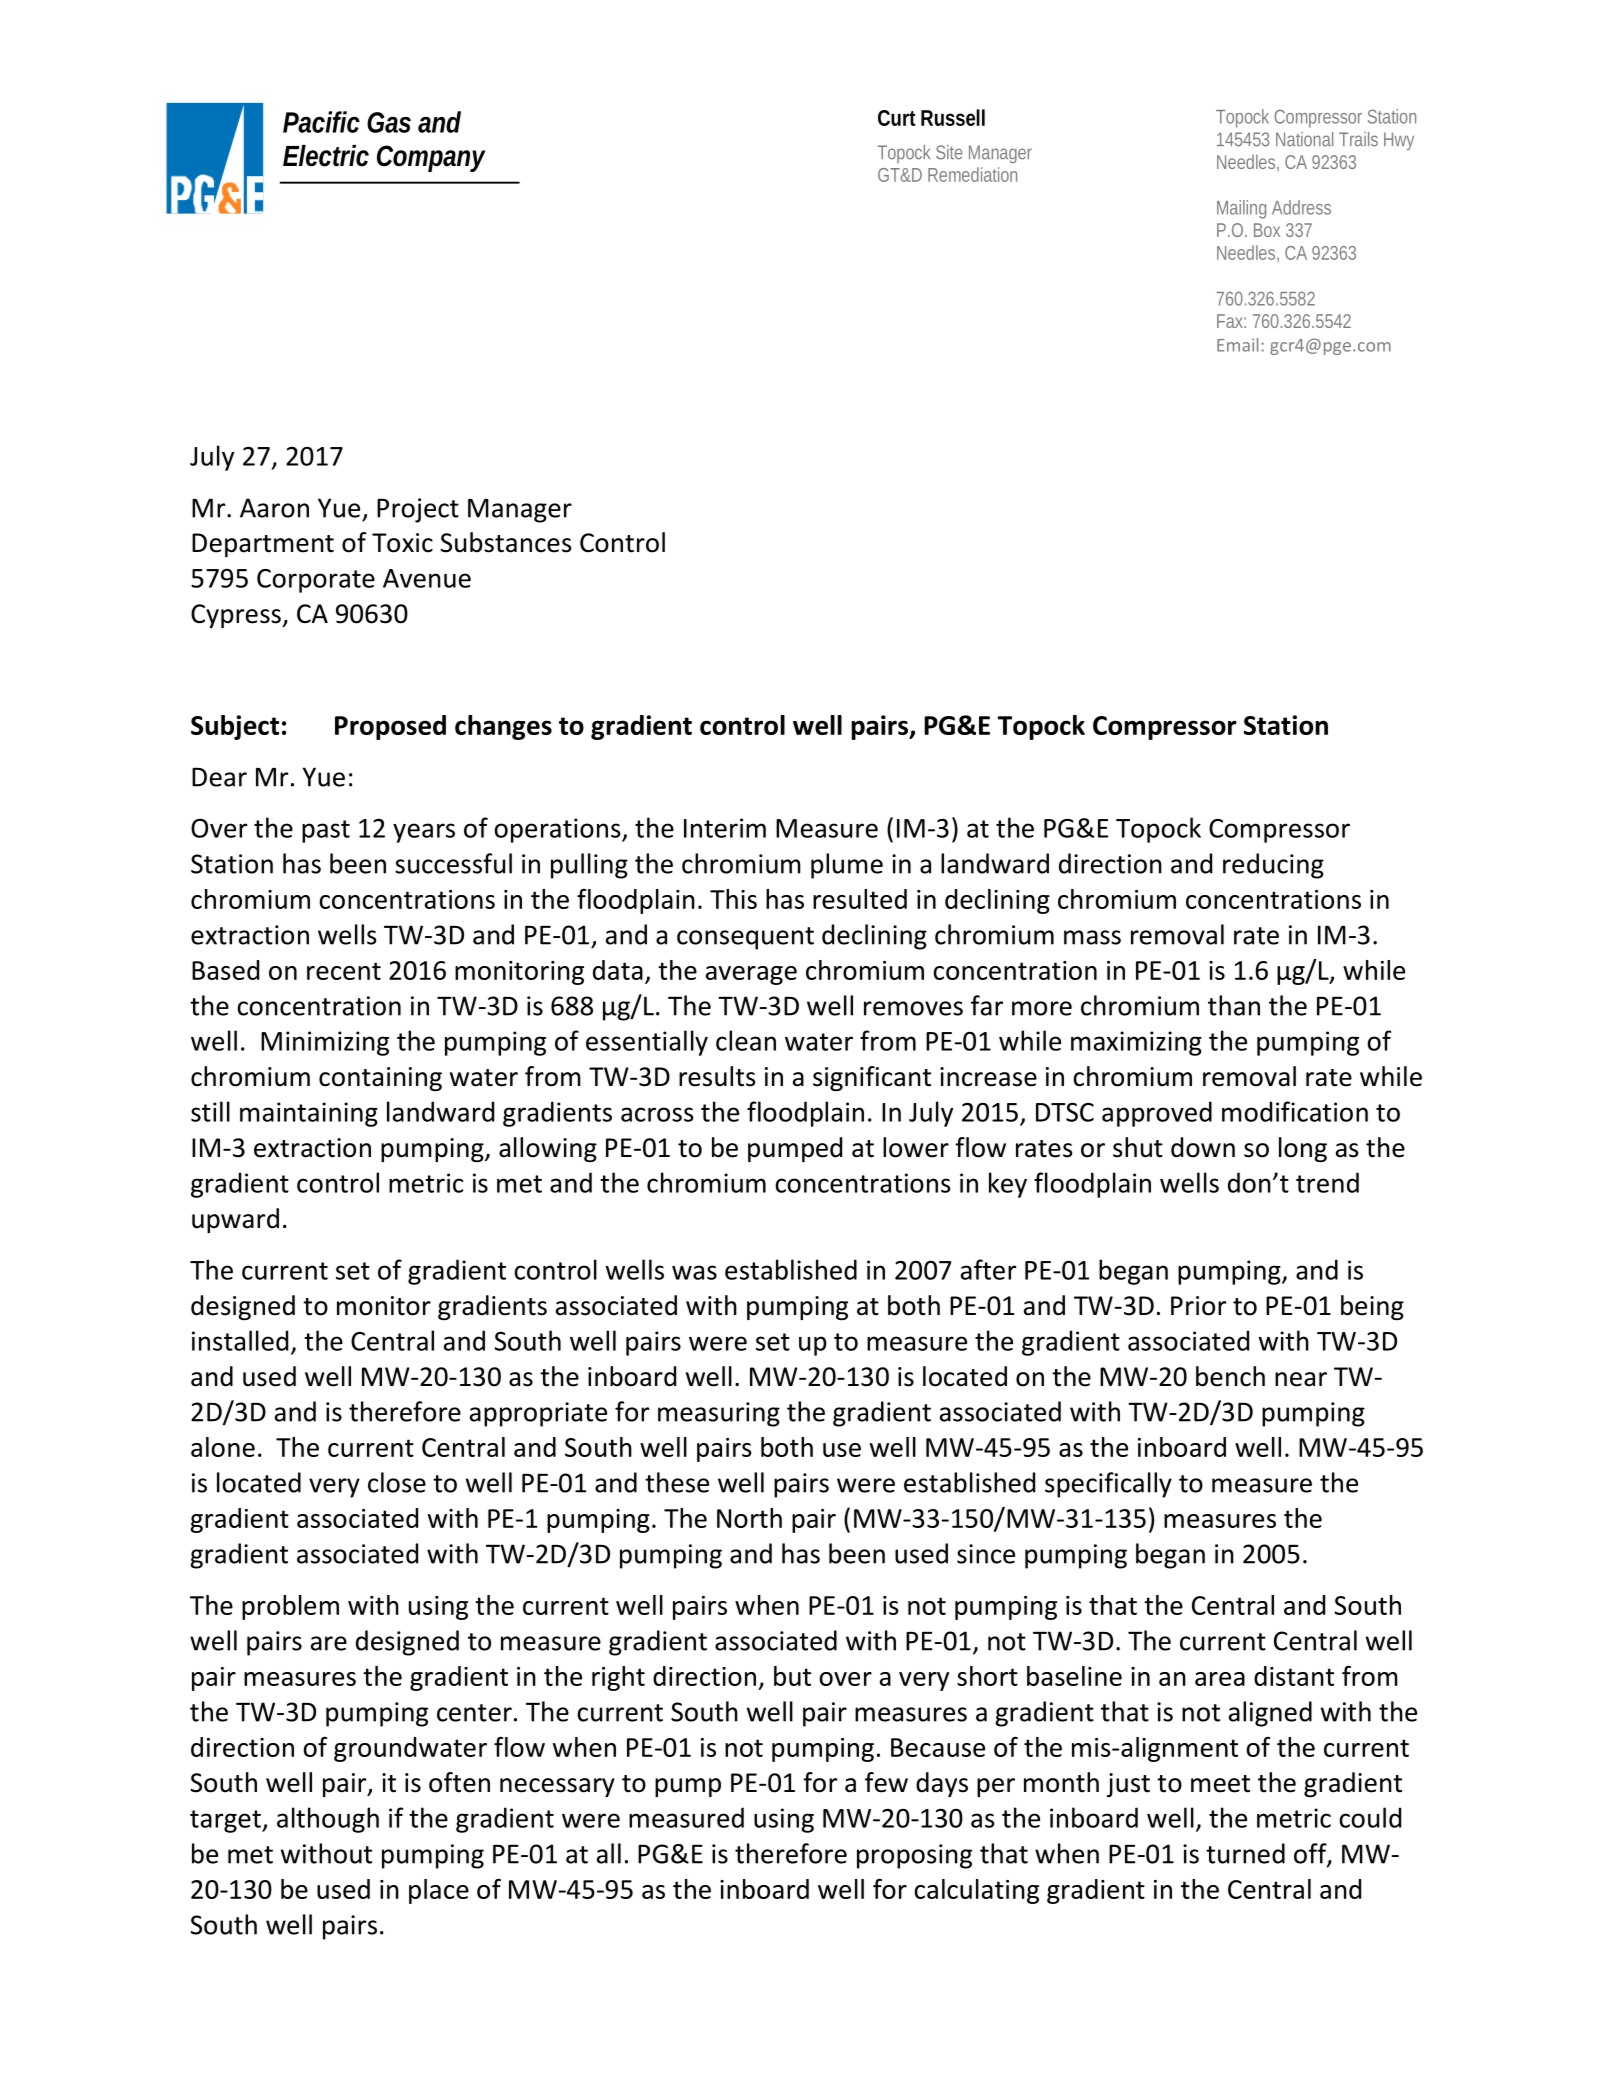 Image resolution: width=1618 pixels, height=2094 pixels. Describe the element at coordinates (1241, 209) in the screenshot. I see `Mailing` at that location.
